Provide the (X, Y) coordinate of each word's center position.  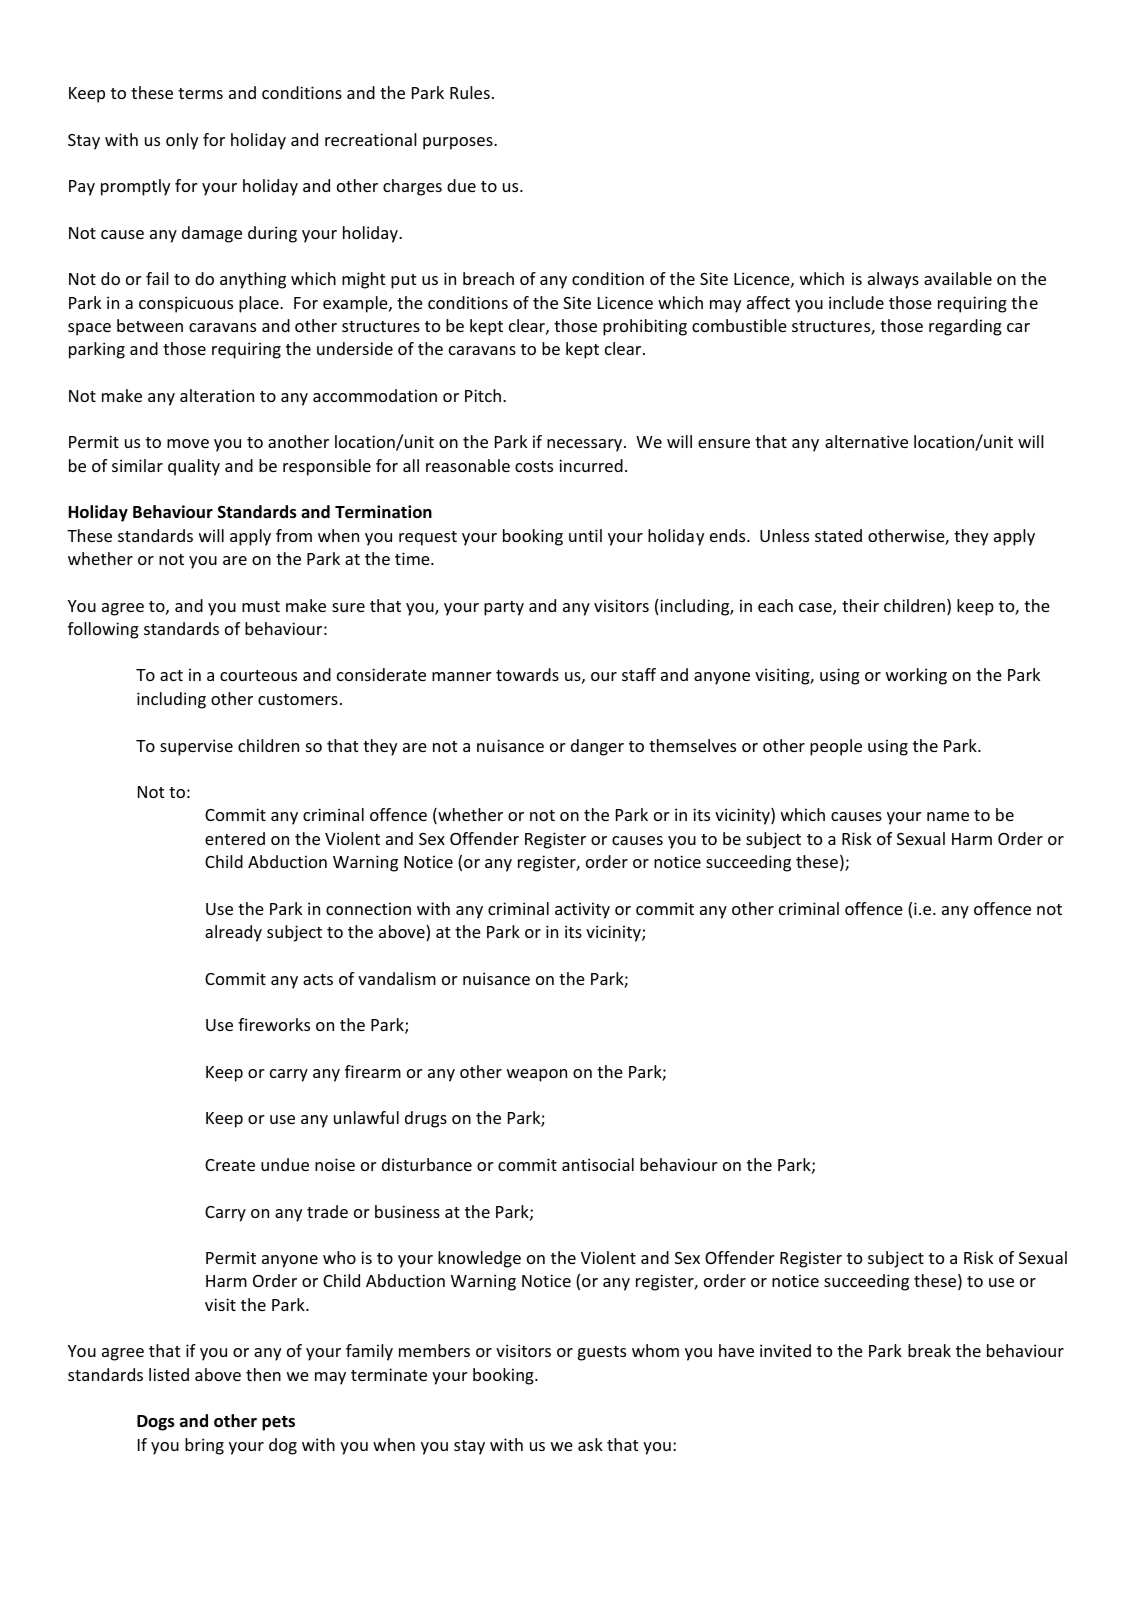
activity (582, 910)
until (585, 535)
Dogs (156, 1423)
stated (838, 535)
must (261, 606)
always (893, 280)
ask (590, 1444)
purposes (459, 143)
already (233, 933)
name (948, 816)
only (182, 141)
